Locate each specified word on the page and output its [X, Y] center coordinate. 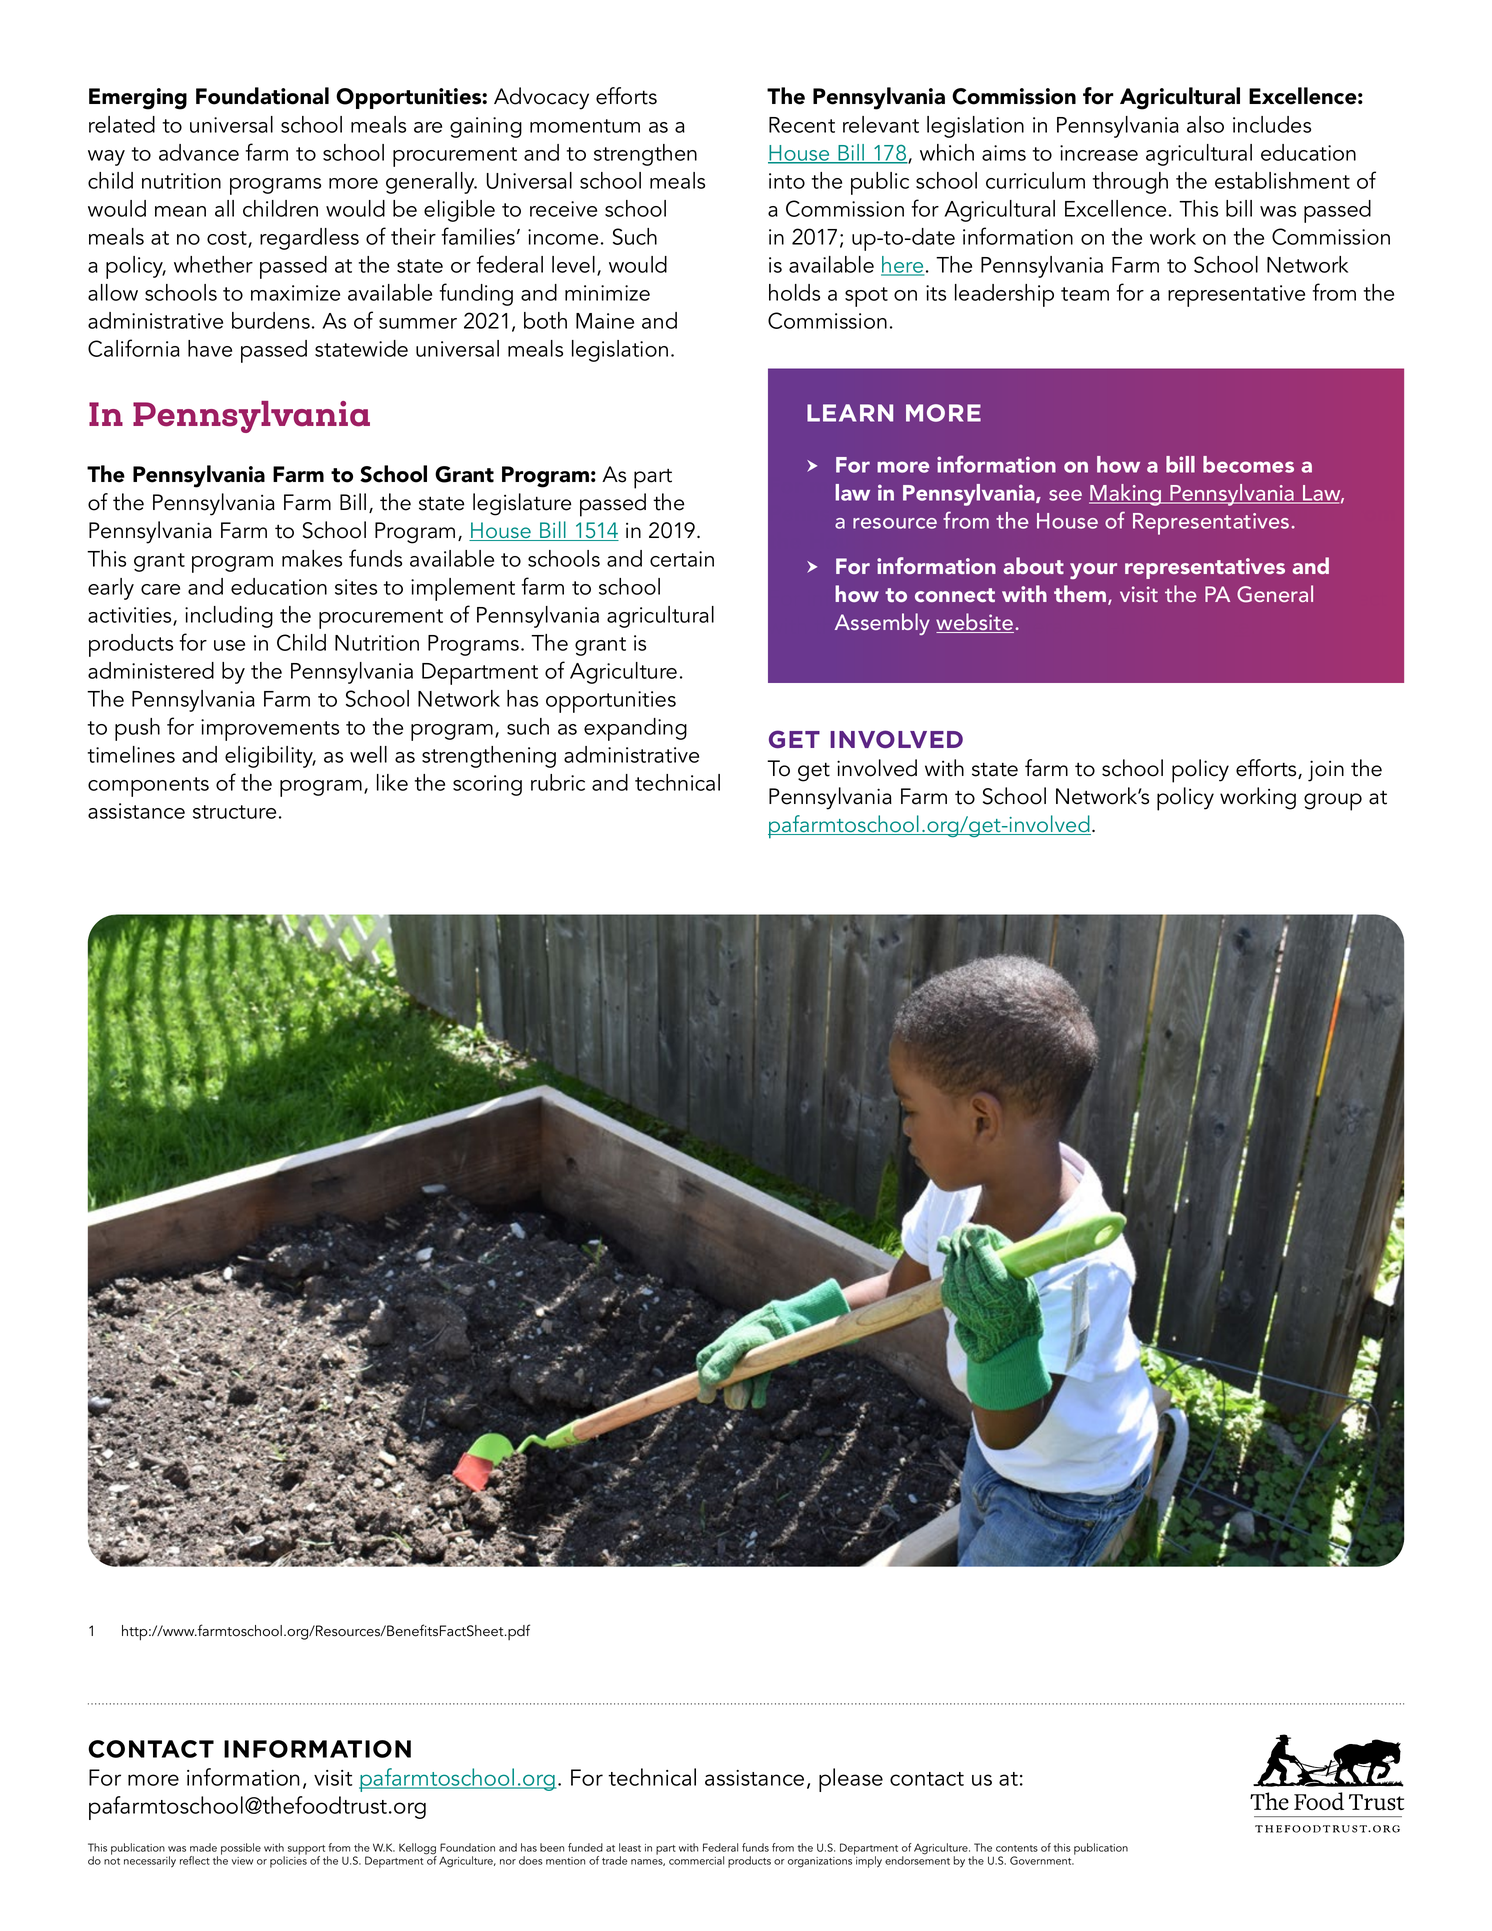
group [1333, 802]
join [1326, 771]
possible [241, 1849]
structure [234, 812]
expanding [635, 729]
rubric [558, 782]
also [1205, 124]
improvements [270, 730]
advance [199, 152]
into [787, 181]
